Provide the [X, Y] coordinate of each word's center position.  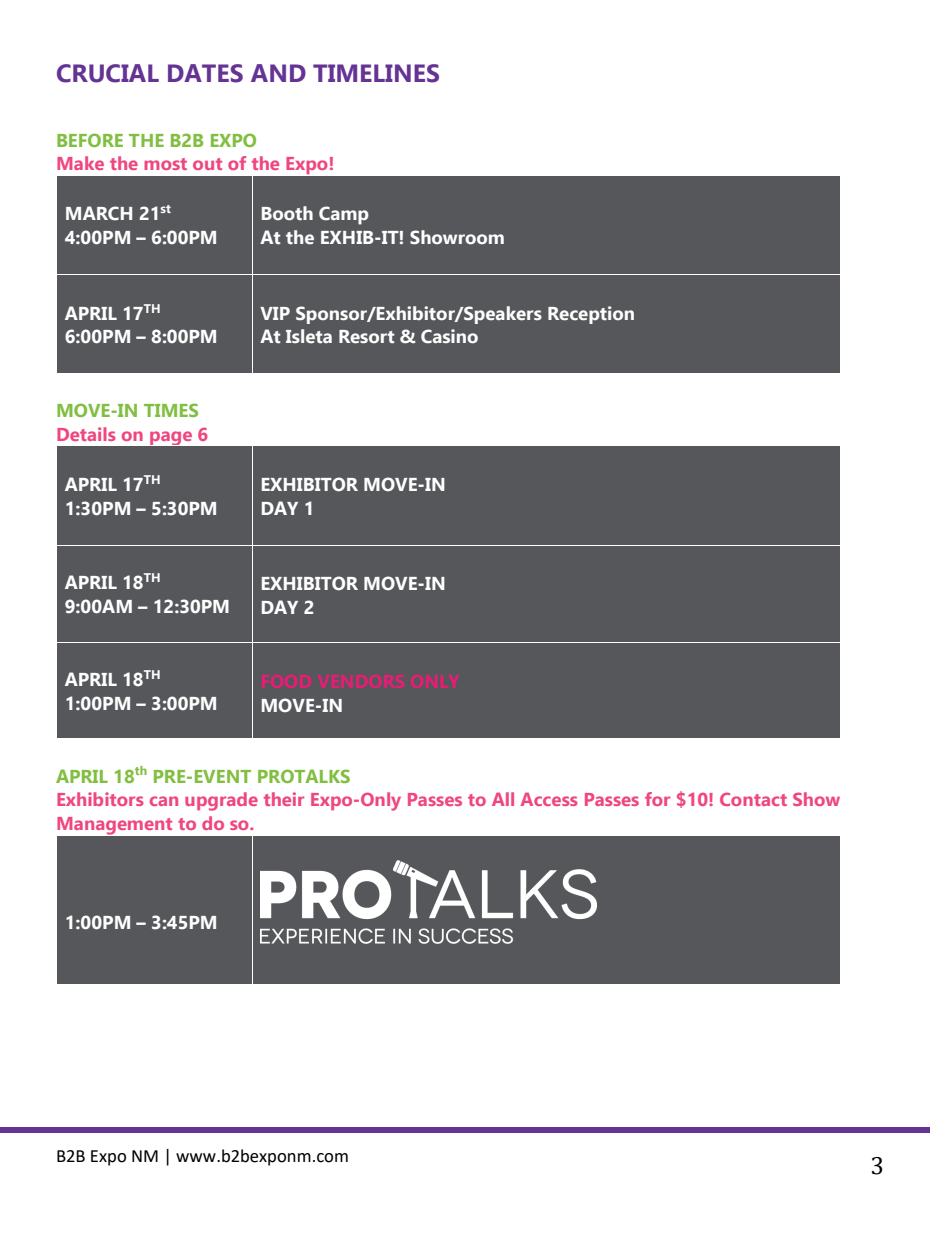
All [503, 799]
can [164, 801]
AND [278, 73]
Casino [449, 336]
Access [549, 799]
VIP [275, 313]
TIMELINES [376, 73]
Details [86, 434]
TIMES [171, 410]
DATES [205, 73]
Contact [753, 799]
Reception [591, 315]
